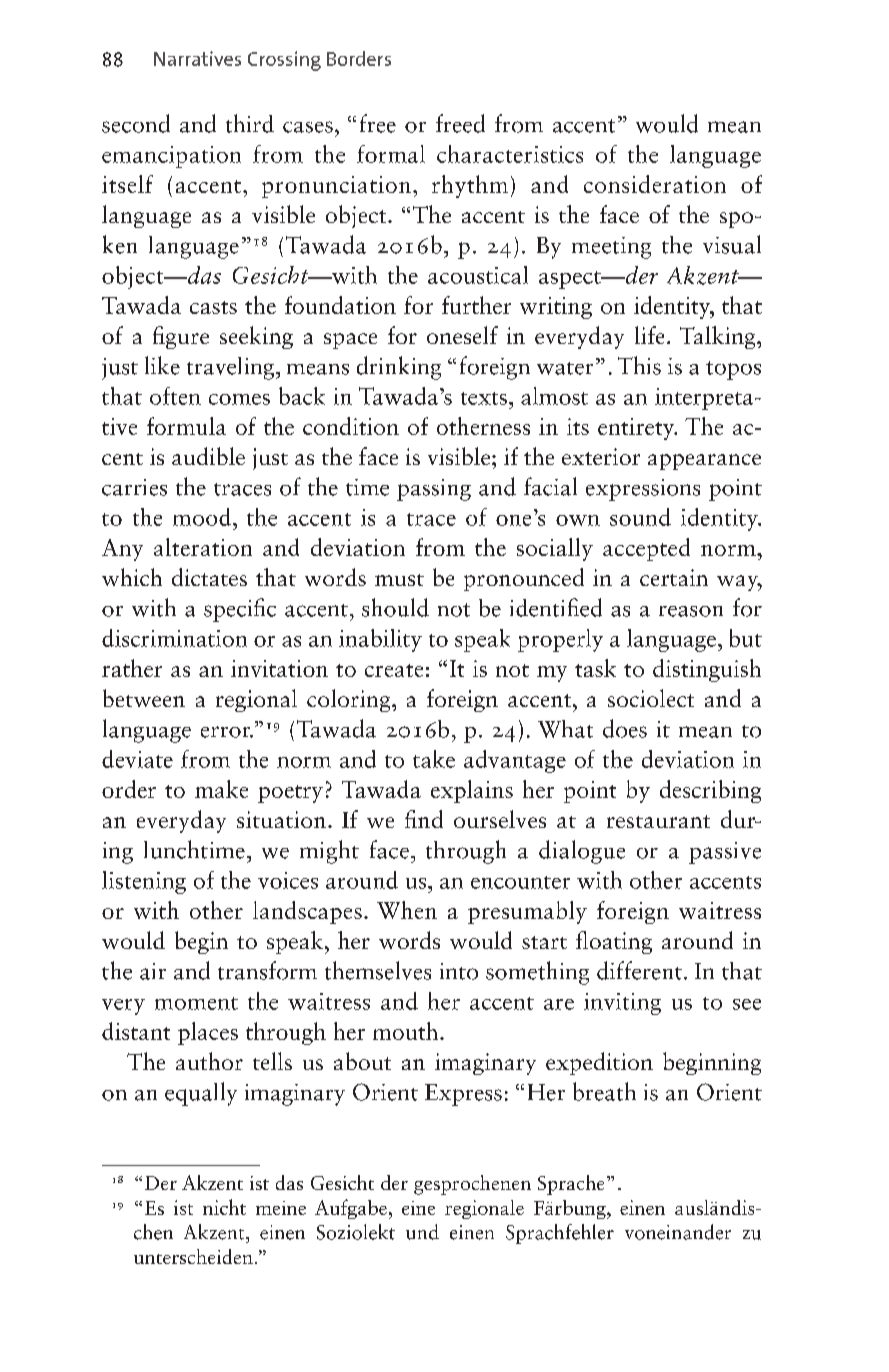 The width and height of the document is (889, 1372). Describe the element at coordinates (691, 611) in the document. I see `reason` at that location.
